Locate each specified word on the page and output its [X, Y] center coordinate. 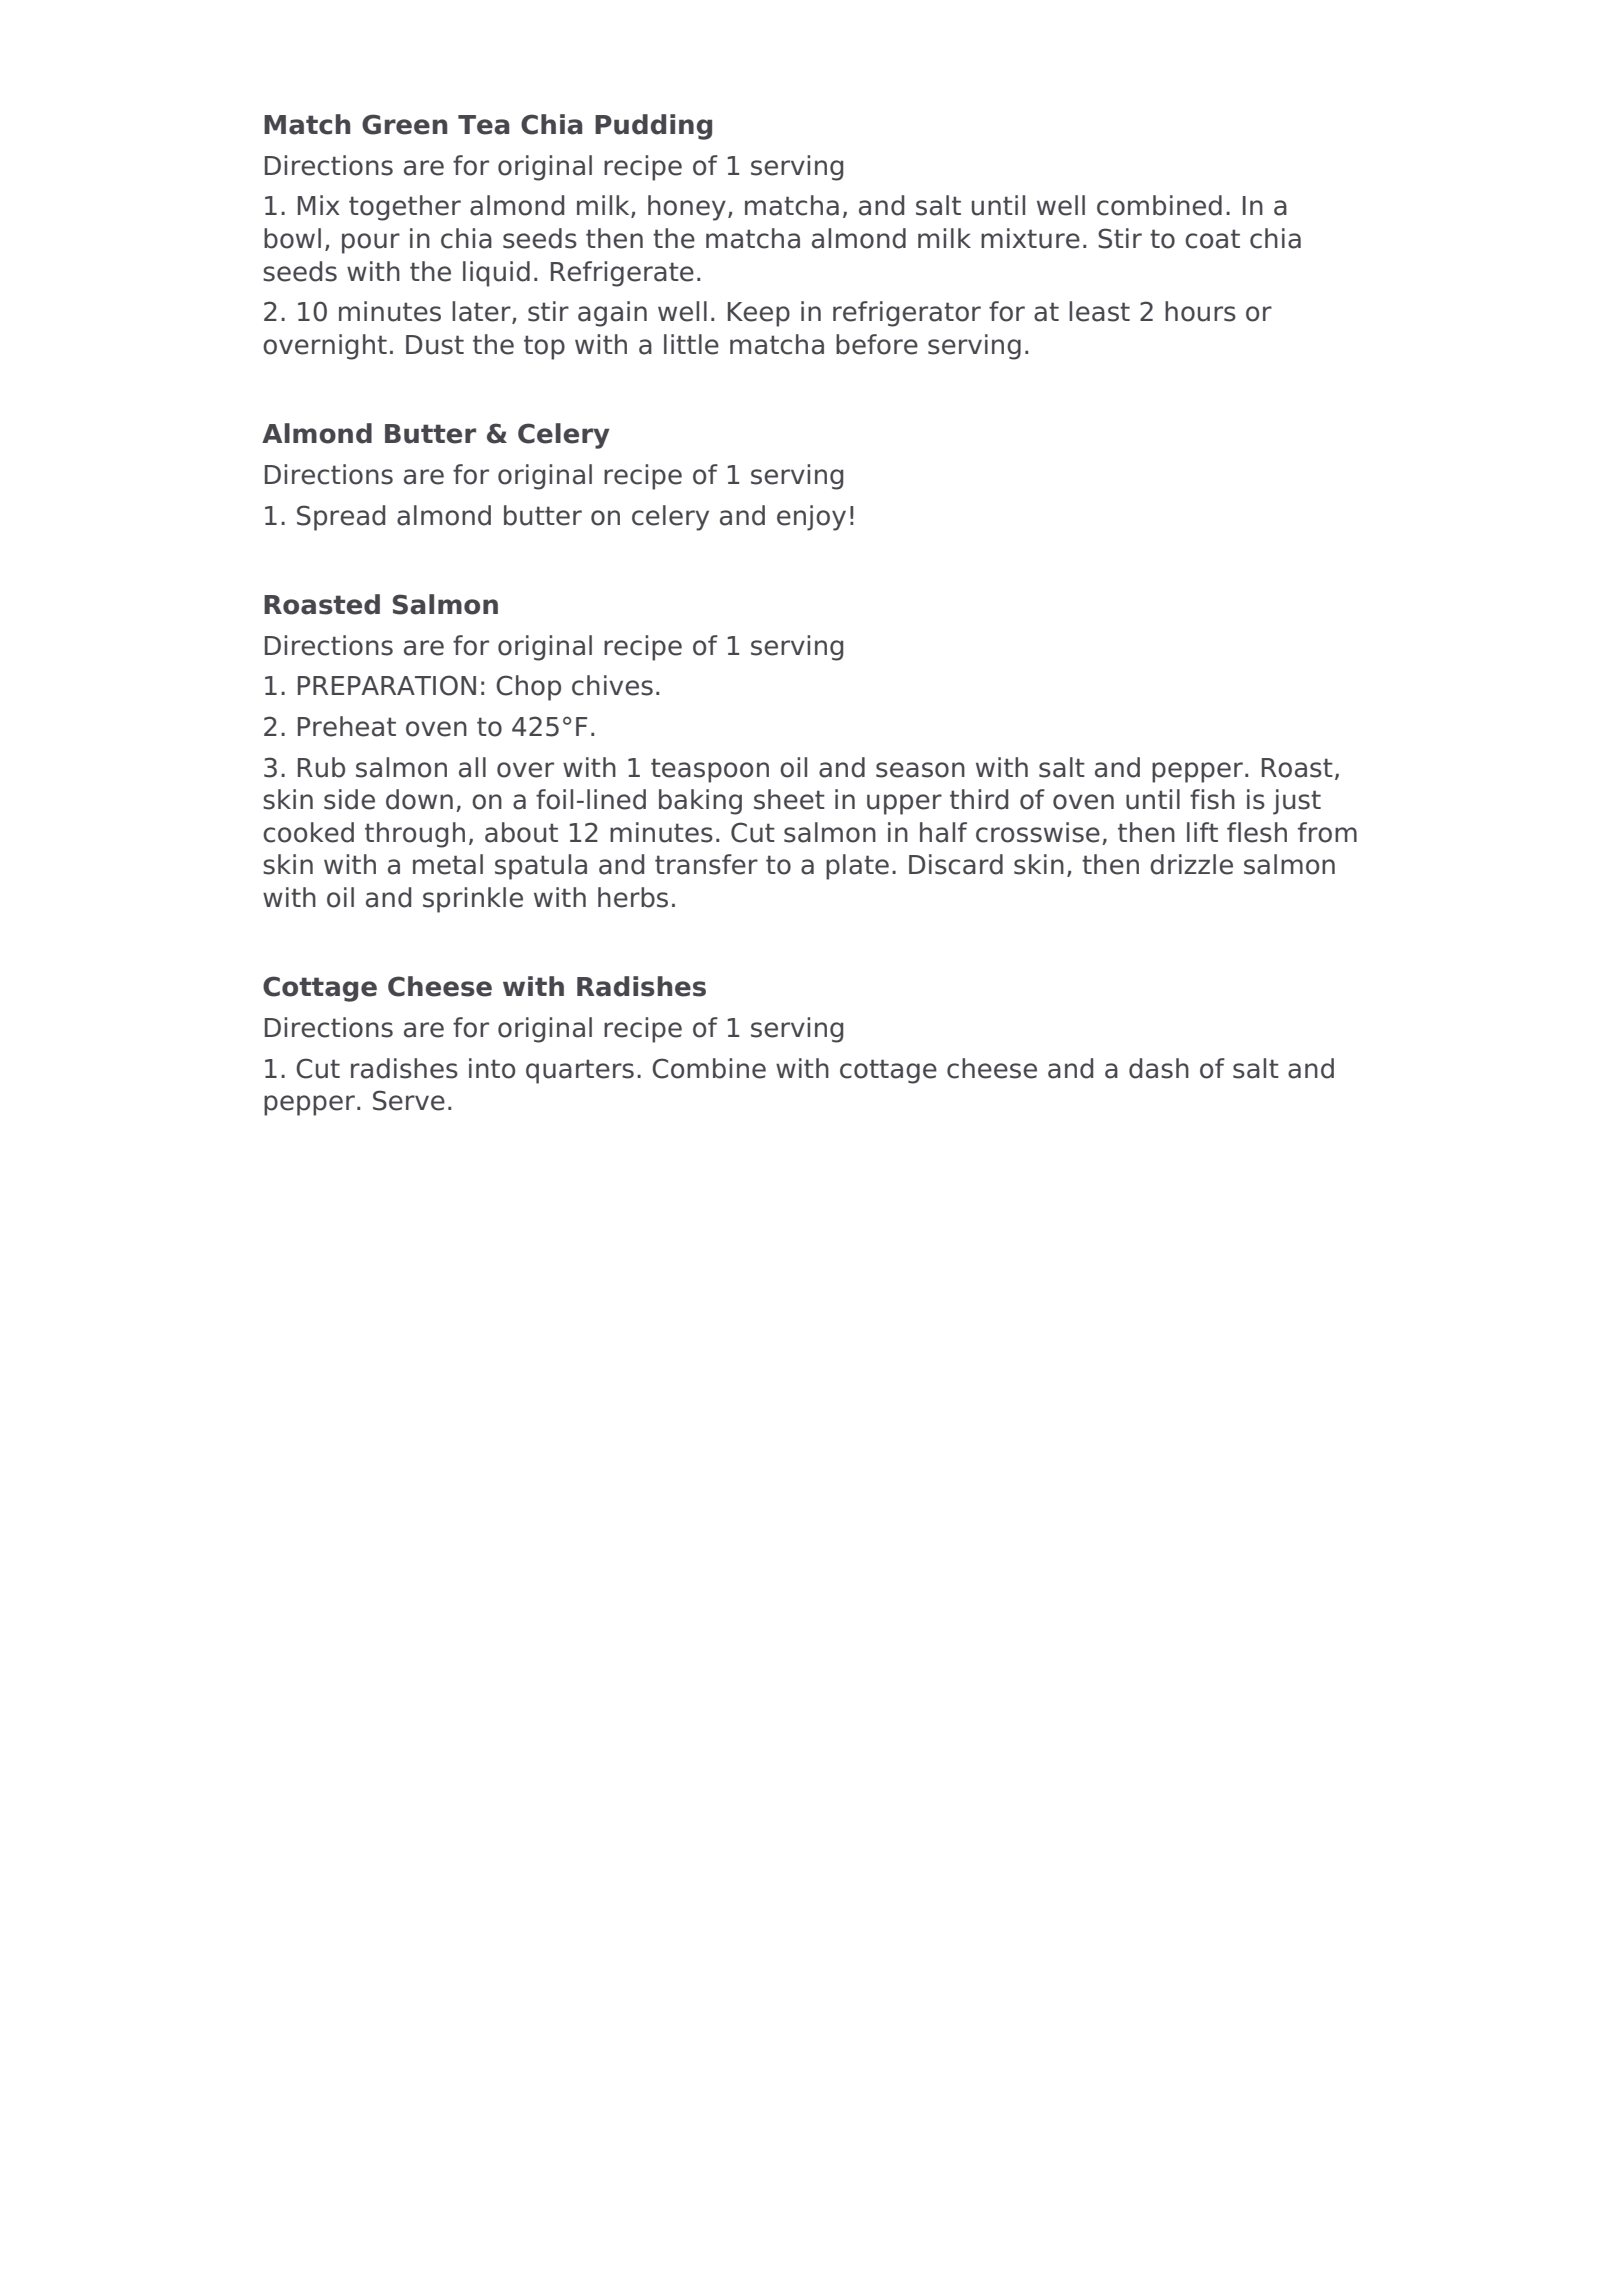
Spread [341, 518]
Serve [409, 1100]
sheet [789, 799]
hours [1200, 311]
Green [404, 124]
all [472, 767]
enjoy [811, 518]
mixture [1030, 238]
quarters [580, 1071]
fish [1212, 799]
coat [1212, 239]
